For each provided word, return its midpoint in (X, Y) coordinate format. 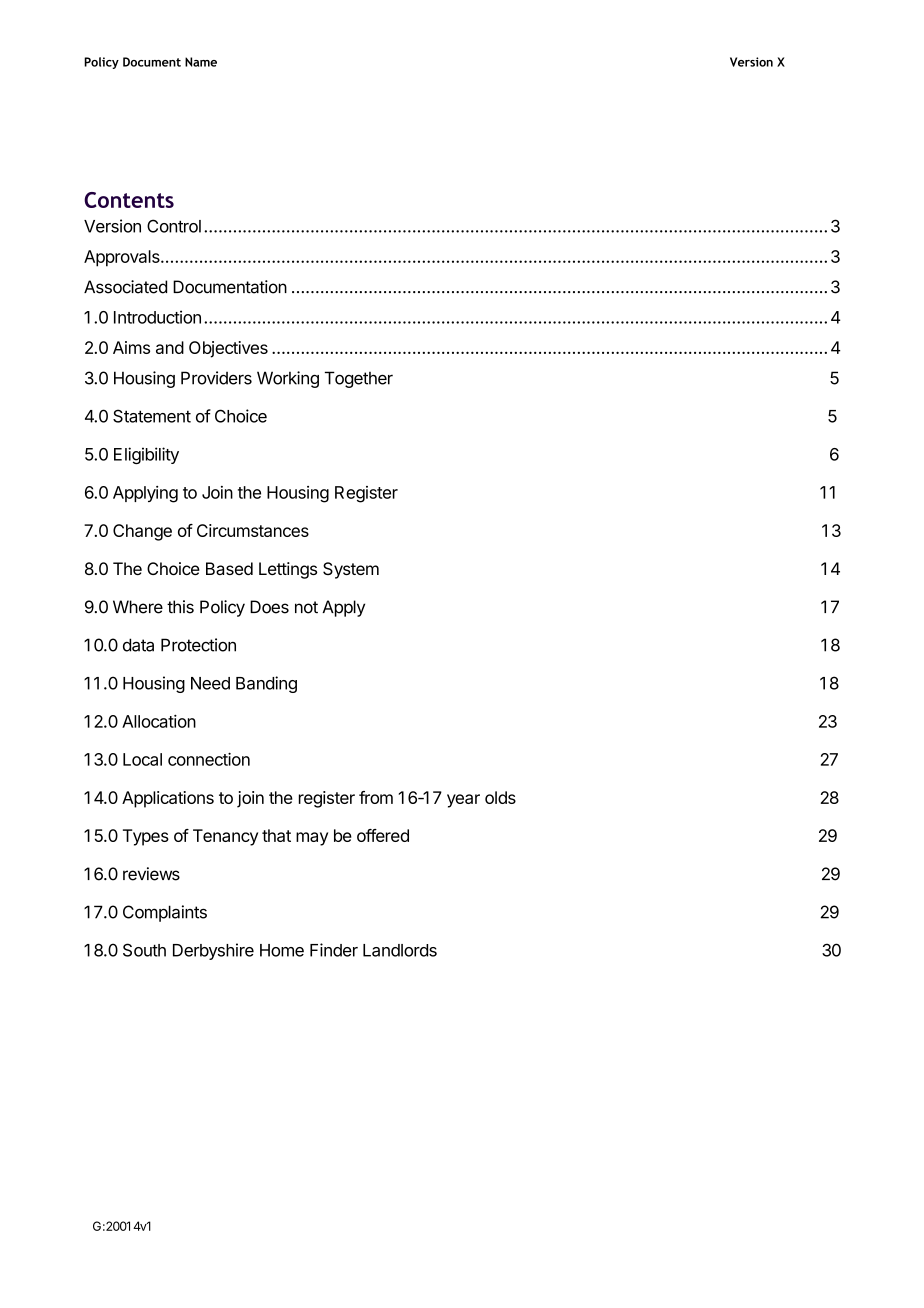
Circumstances (253, 530)
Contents (129, 200)
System (351, 570)
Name (201, 62)
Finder (334, 950)
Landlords (400, 950)
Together (359, 379)
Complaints (165, 913)
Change (142, 532)
